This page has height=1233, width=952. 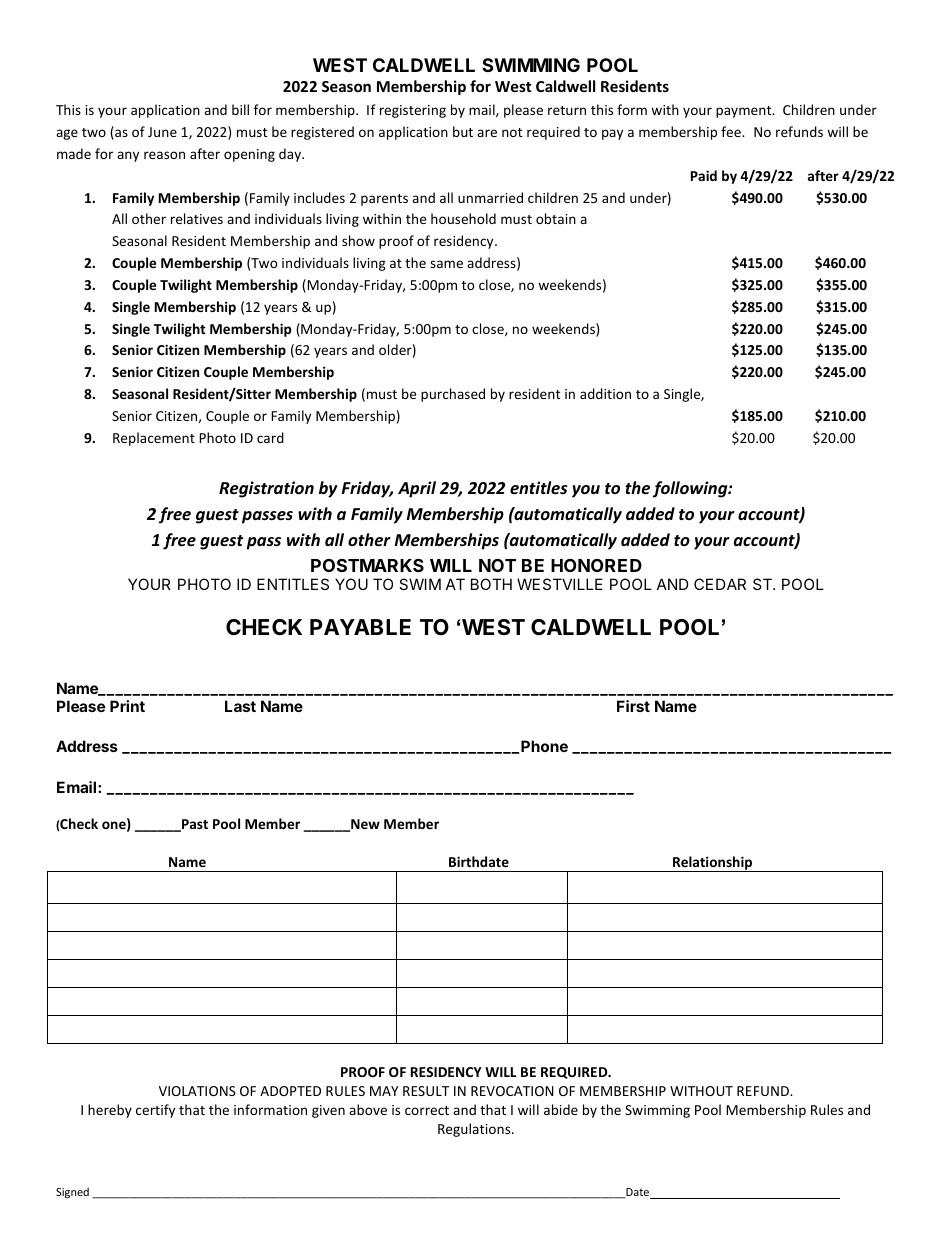 What do you see at coordinates (417, 489) in the page?
I see `April` at bounding box center [417, 489].
